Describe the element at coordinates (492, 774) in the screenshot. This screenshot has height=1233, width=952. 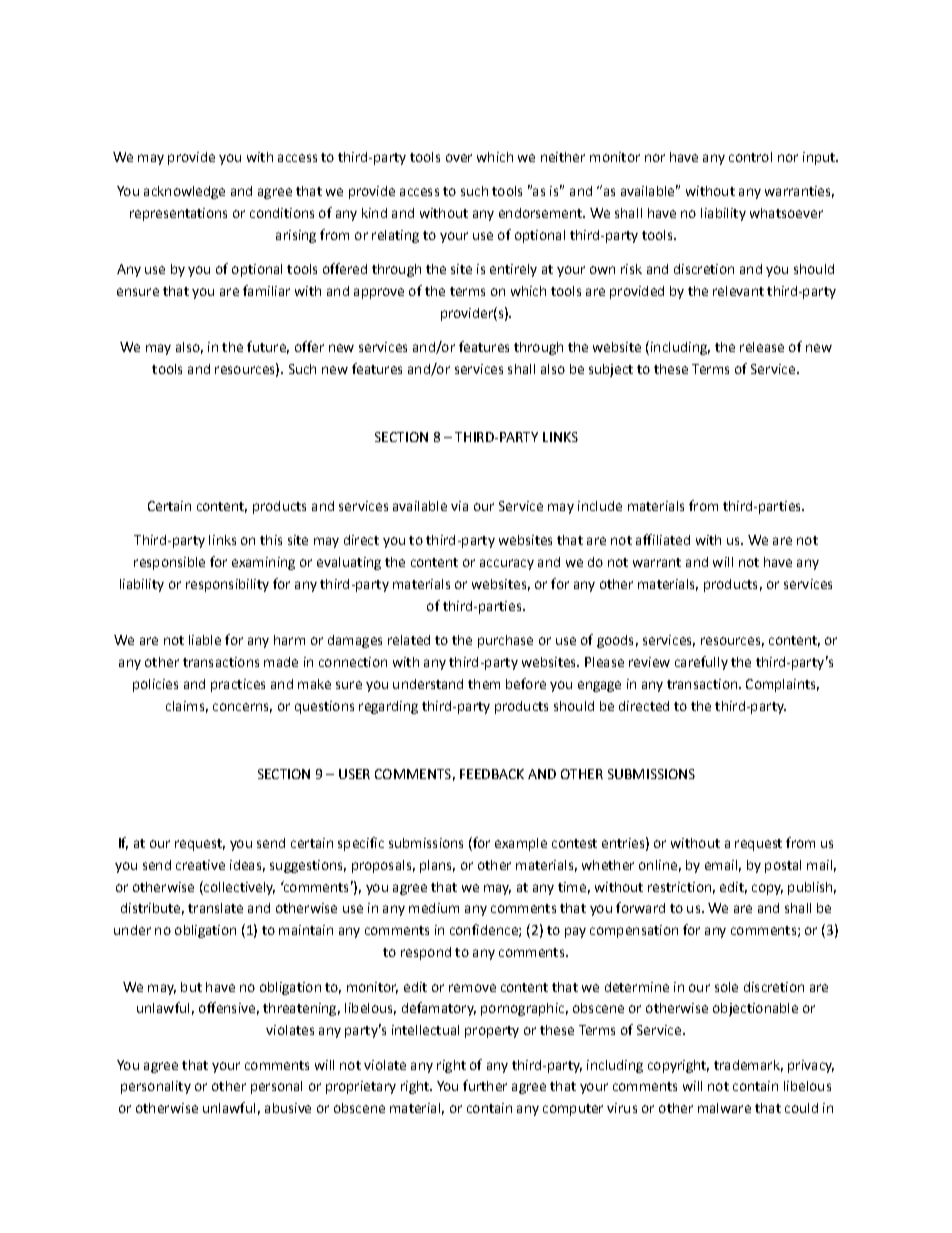
I see `FEEDBACK` at that location.
